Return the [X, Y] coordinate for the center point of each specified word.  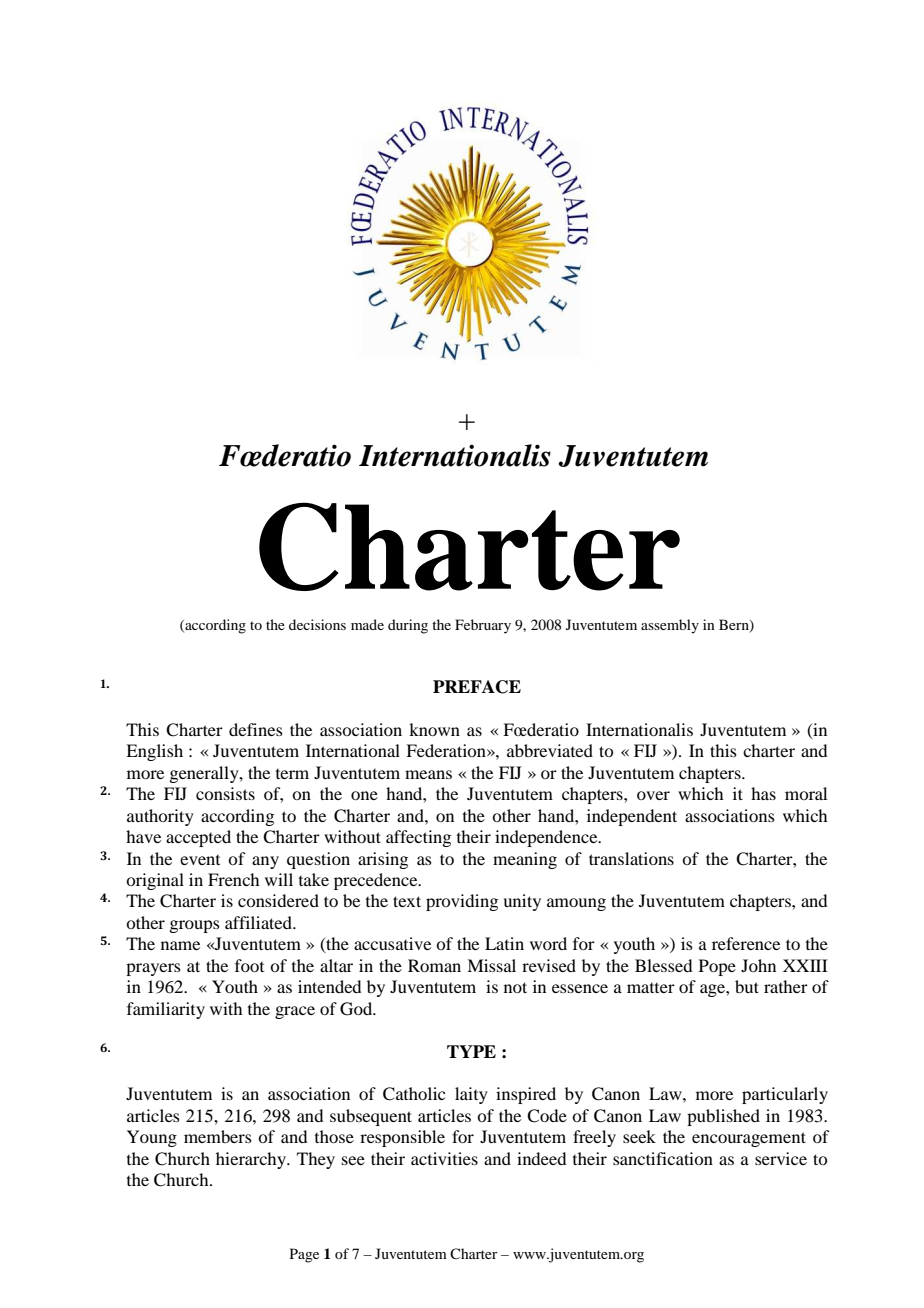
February [483, 626]
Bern [735, 625]
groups [194, 926]
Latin [504, 943]
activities [444, 1158]
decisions [317, 624]
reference [746, 943]
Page [304, 1255]
